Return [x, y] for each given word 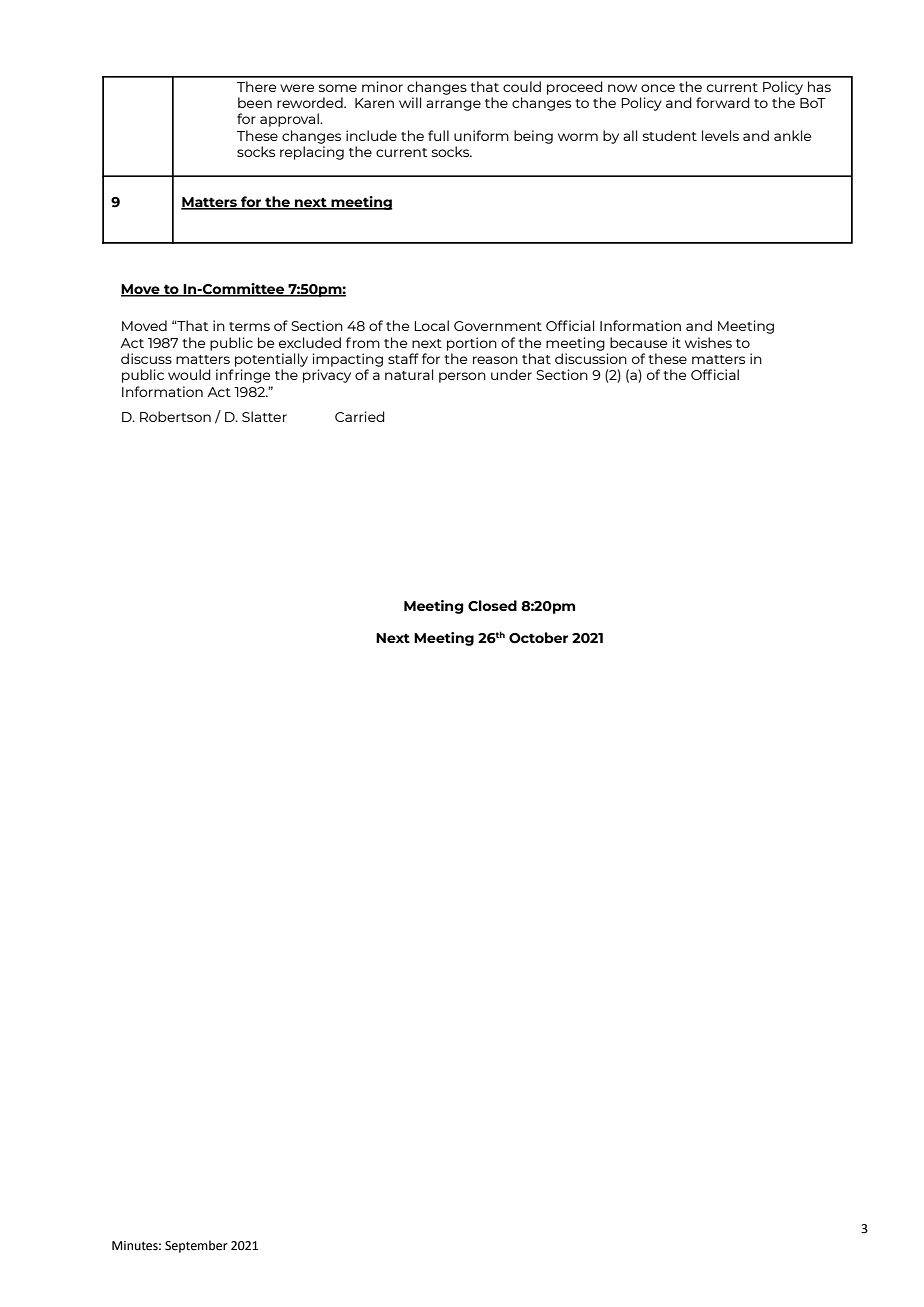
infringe [243, 376]
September [196, 1246]
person [462, 377]
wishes [708, 342]
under [511, 374]
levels [720, 135]
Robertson [175, 416]
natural [409, 374]
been [255, 102]
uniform [481, 135]
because [638, 342]
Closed [492, 606]
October [538, 638]
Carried [360, 416]
